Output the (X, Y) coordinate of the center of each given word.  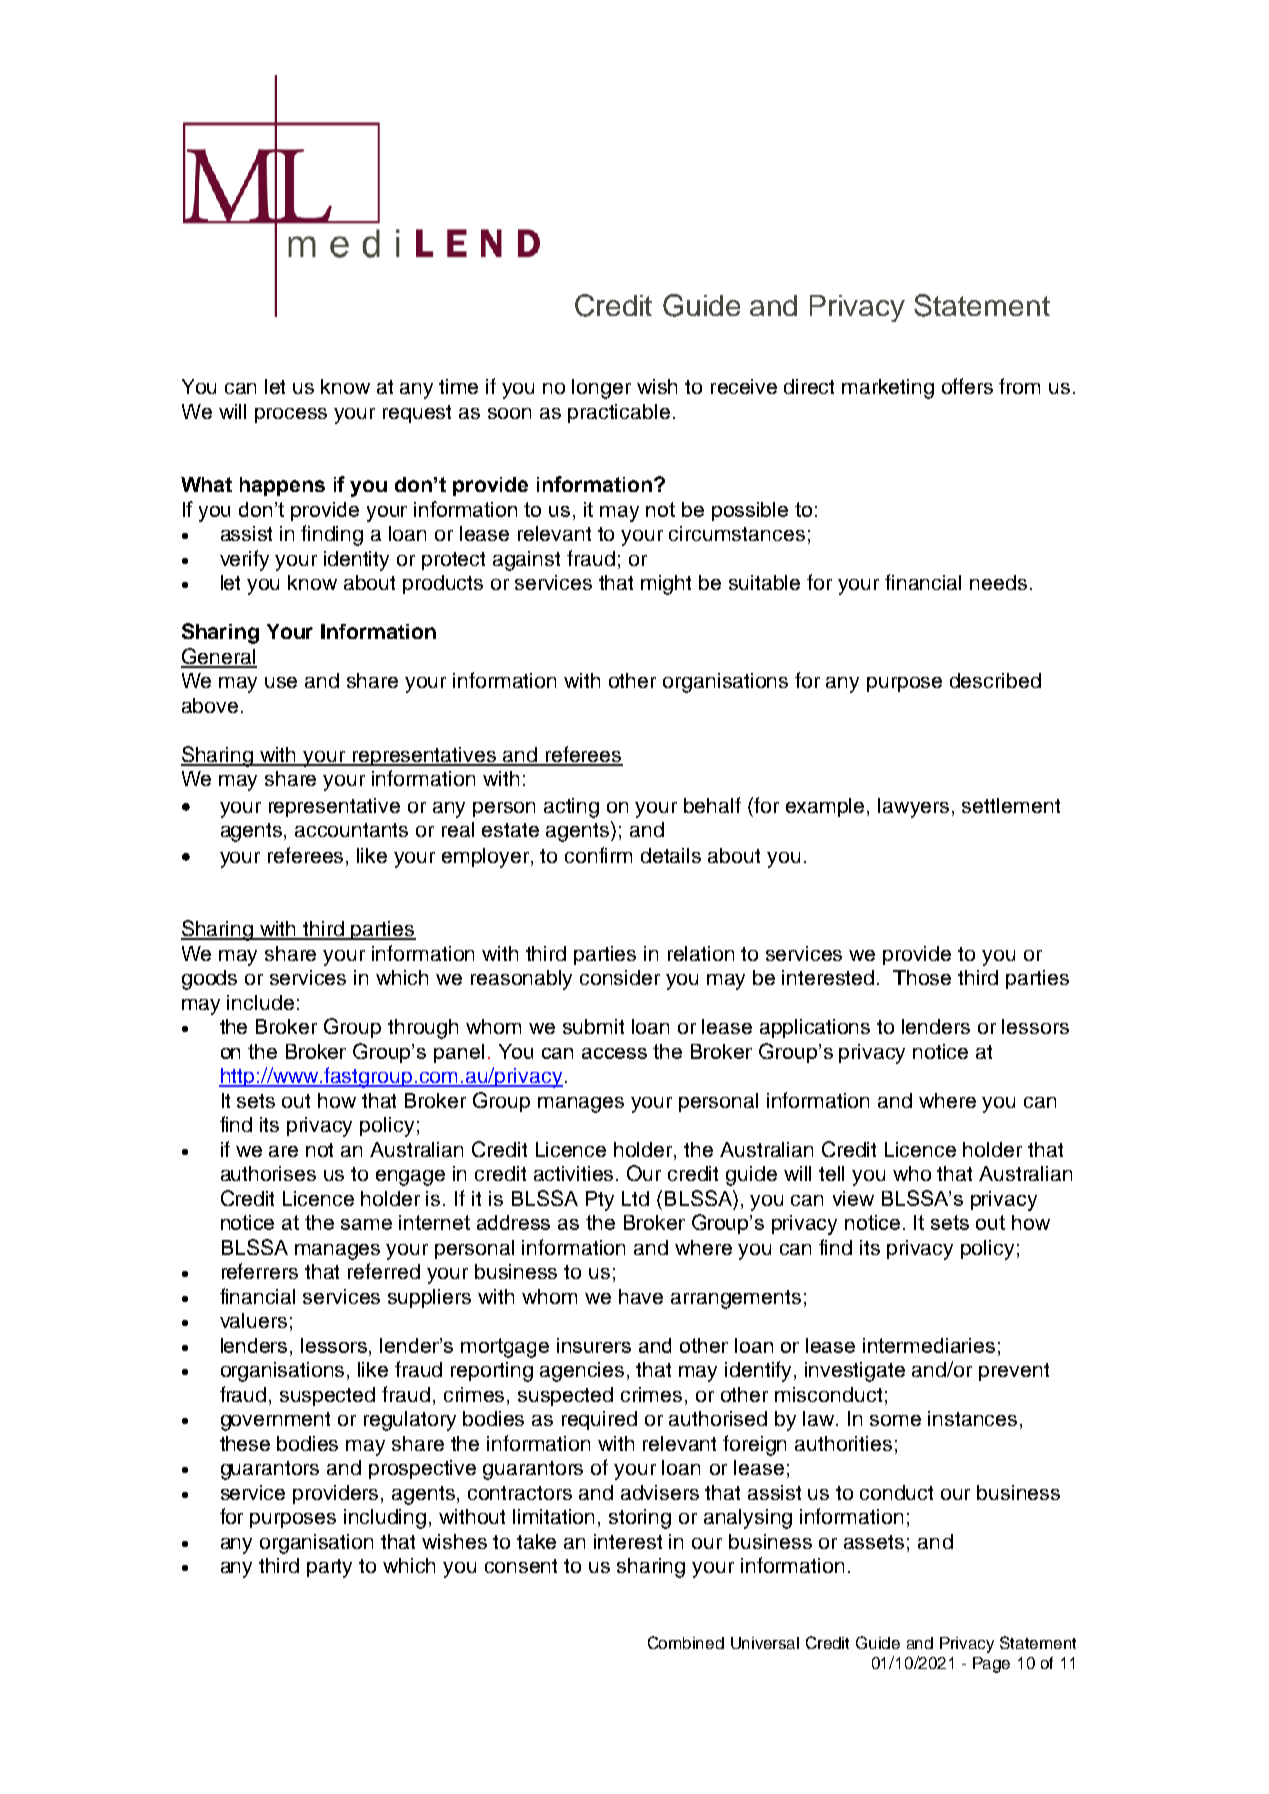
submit (593, 1026)
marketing (888, 389)
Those (922, 977)
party (329, 1568)
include (260, 1002)
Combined (686, 1642)
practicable (619, 413)
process (291, 415)
